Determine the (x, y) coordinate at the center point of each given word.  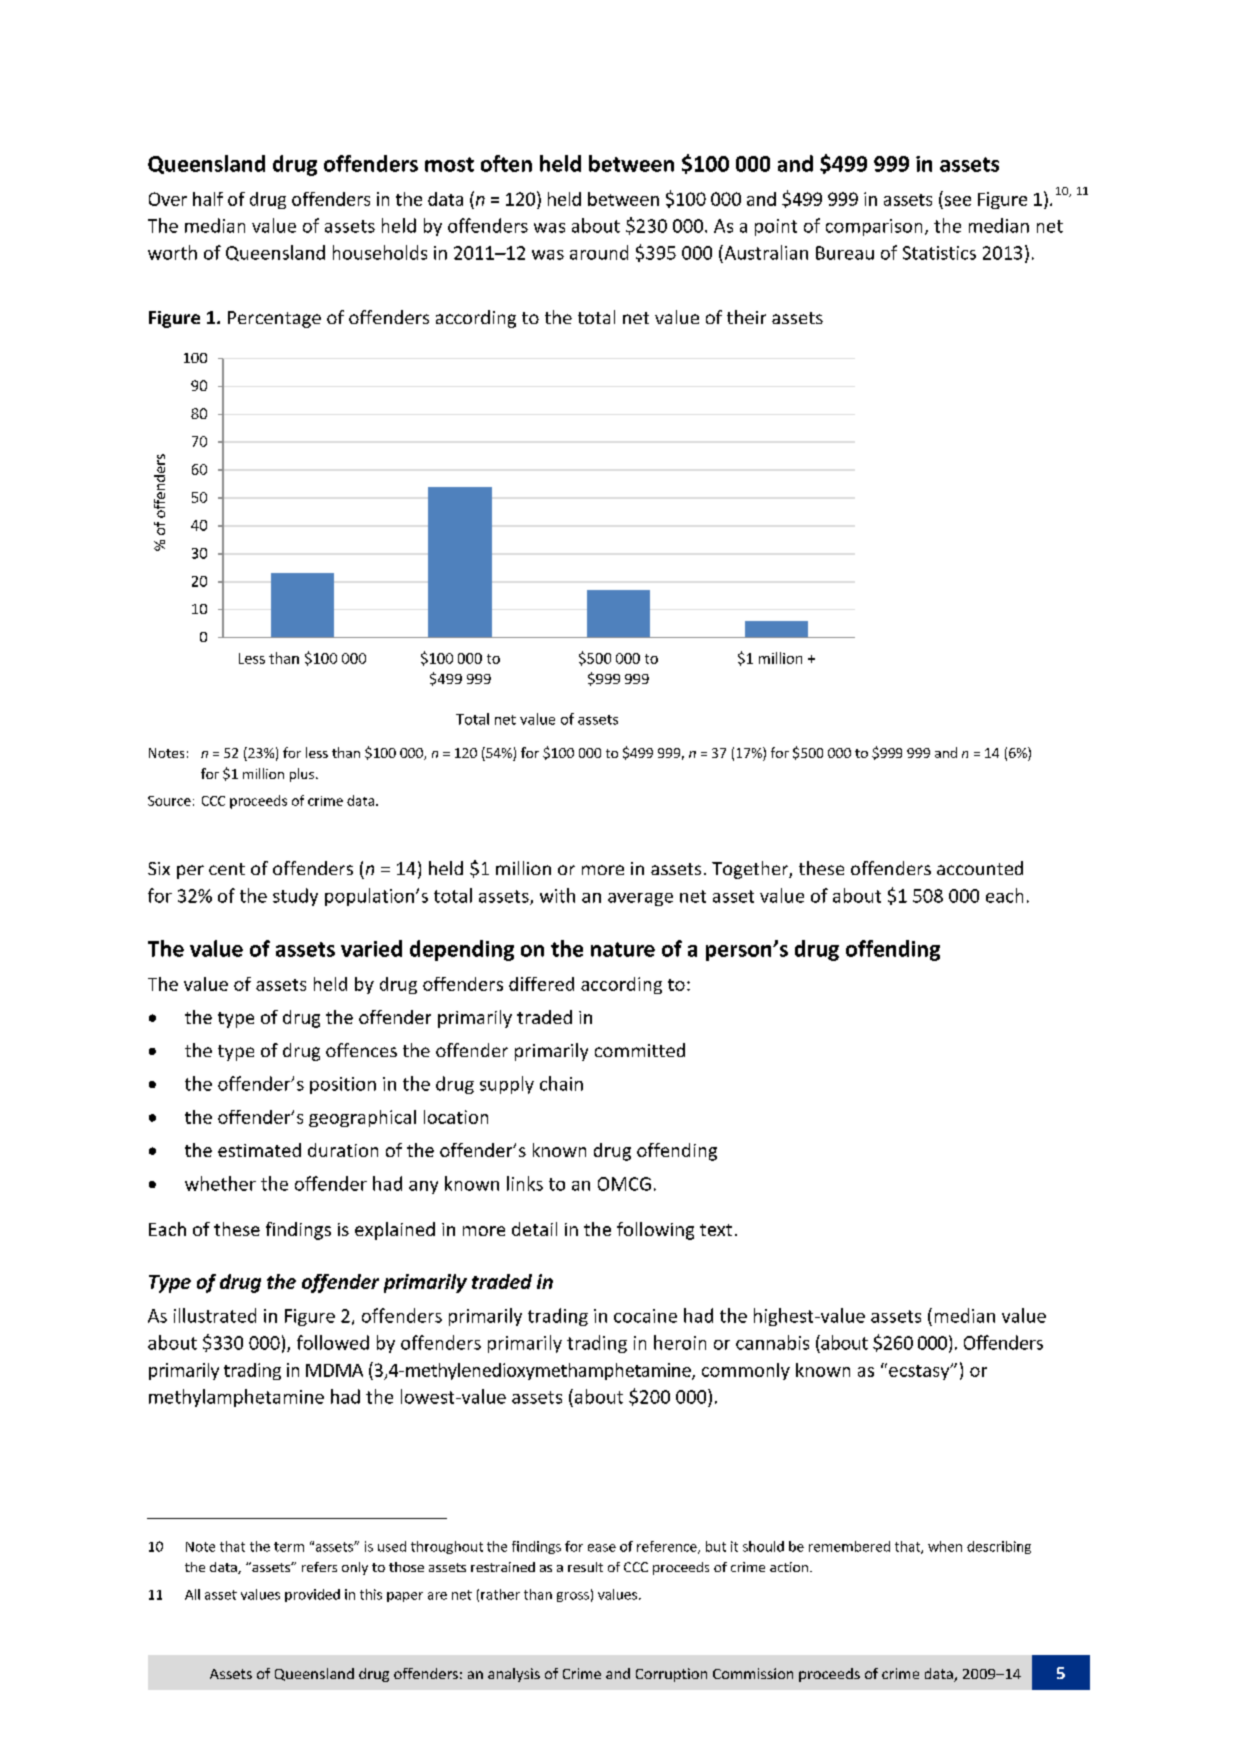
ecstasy (920, 1372)
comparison (874, 227)
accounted (980, 868)
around (599, 252)
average (640, 899)
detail (534, 1229)
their (746, 317)
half (208, 199)
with (557, 895)
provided (312, 1595)
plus (302, 775)
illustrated (215, 1315)
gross (573, 1597)
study (295, 897)
